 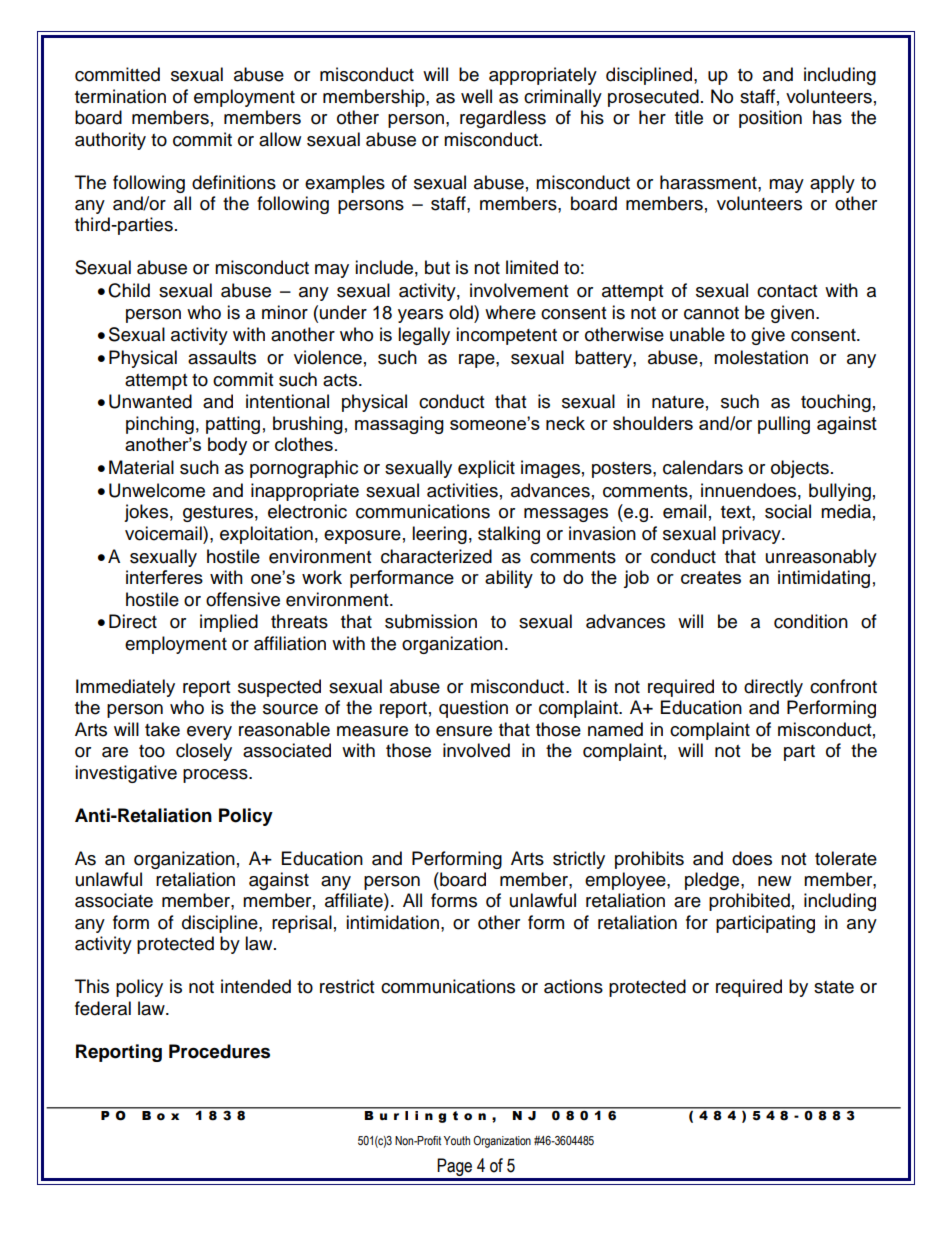 I want to click on well, so click(x=476, y=96).
